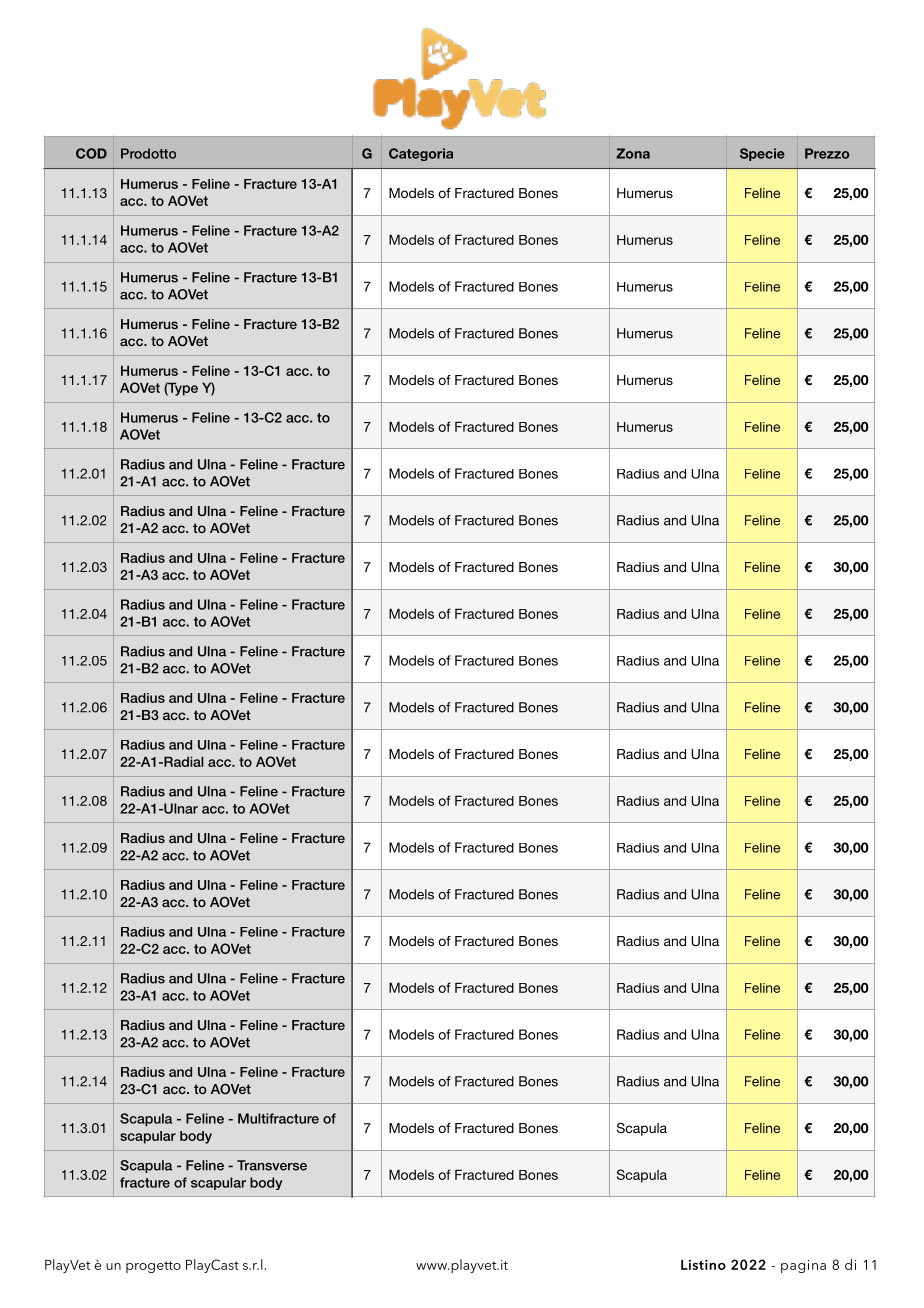 The image size is (924, 1308). Describe the element at coordinates (633, 153) in the document. I see `Zona` at that location.
